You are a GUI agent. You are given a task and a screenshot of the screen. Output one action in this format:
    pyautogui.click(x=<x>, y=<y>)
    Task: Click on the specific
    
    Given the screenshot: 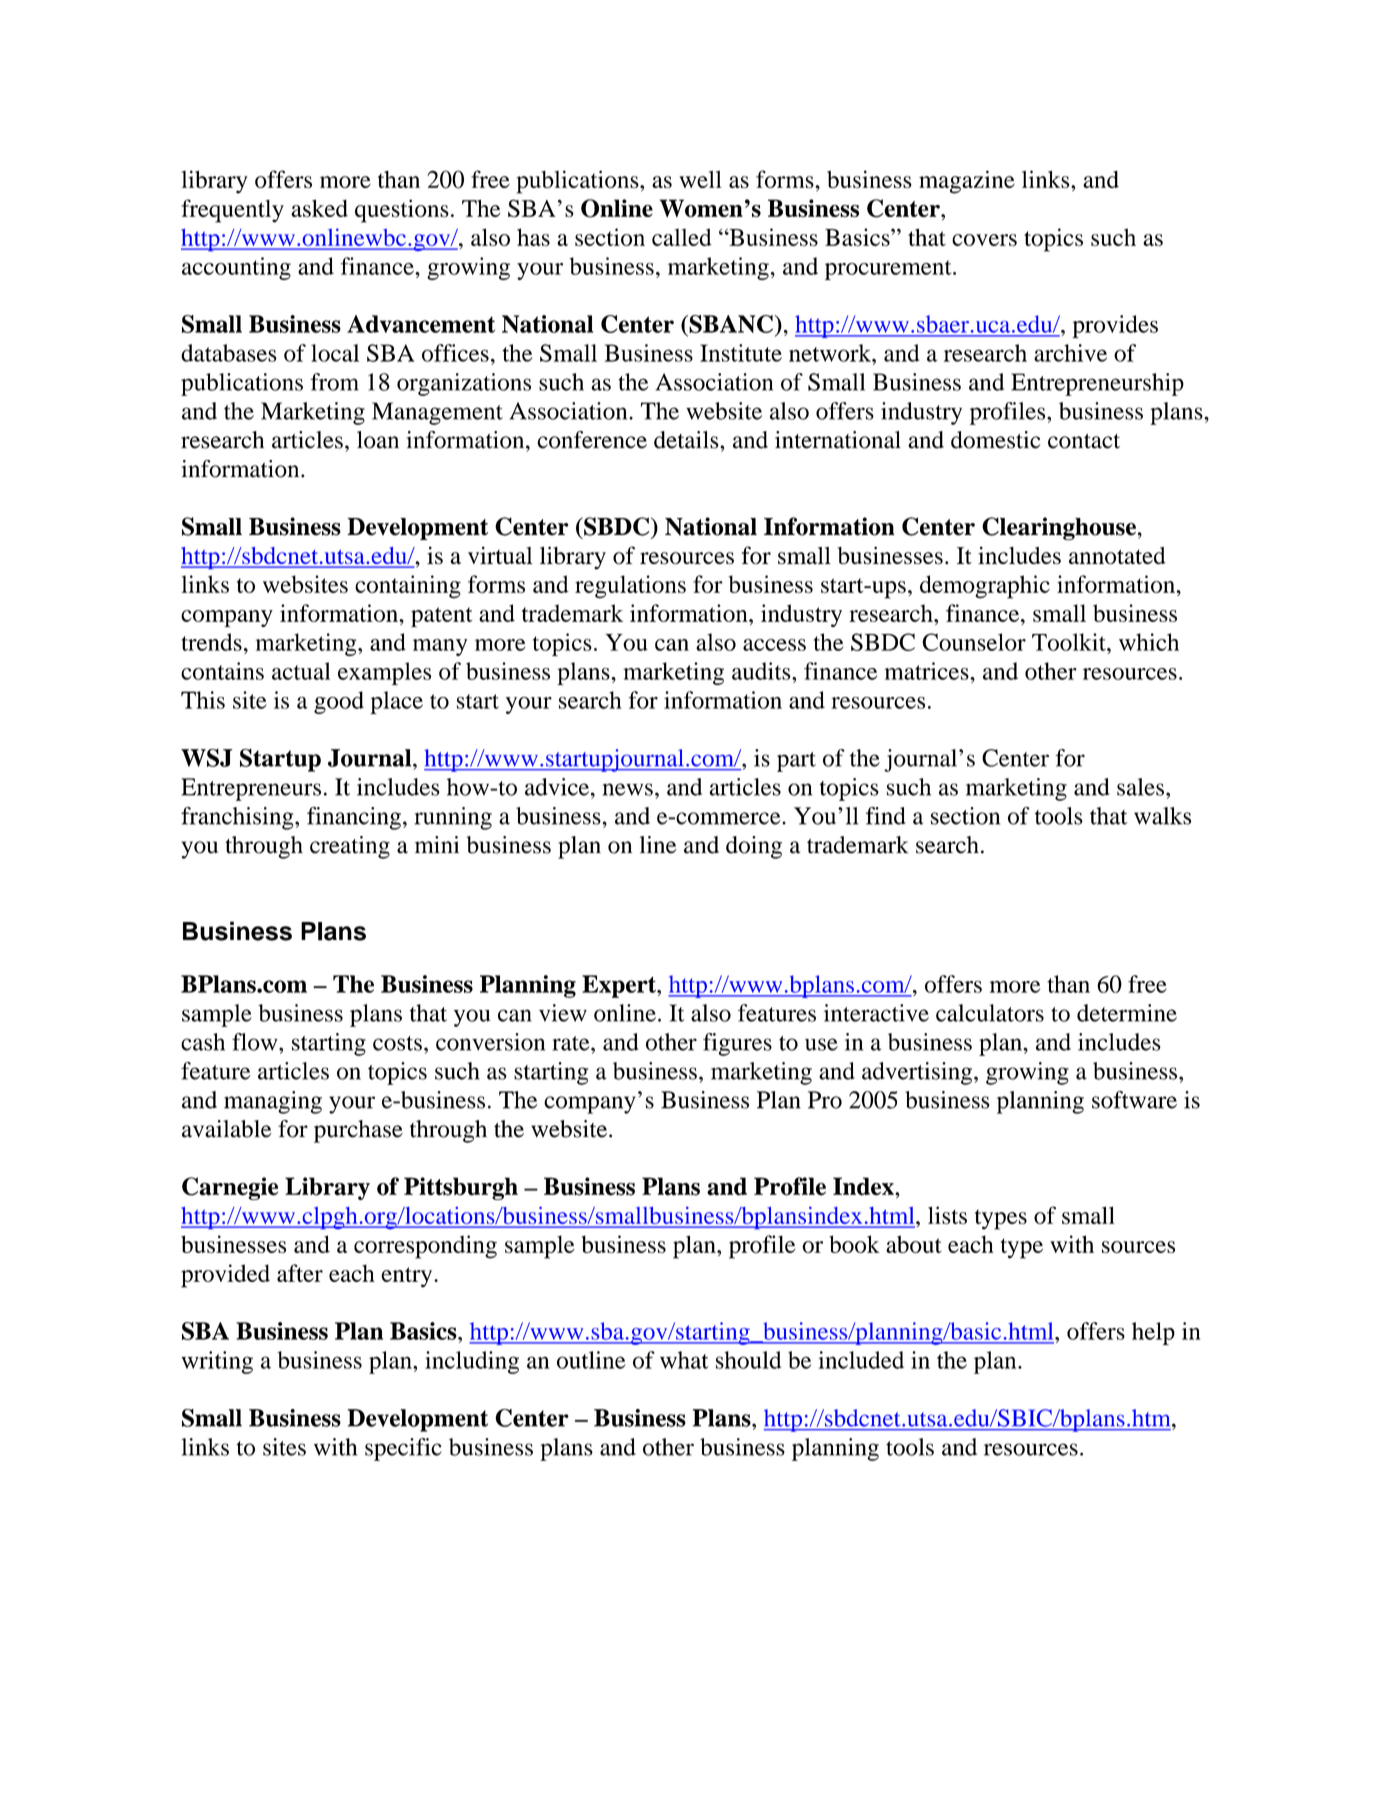 What is the action you would take?
    pyautogui.click(x=403, y=1449)
